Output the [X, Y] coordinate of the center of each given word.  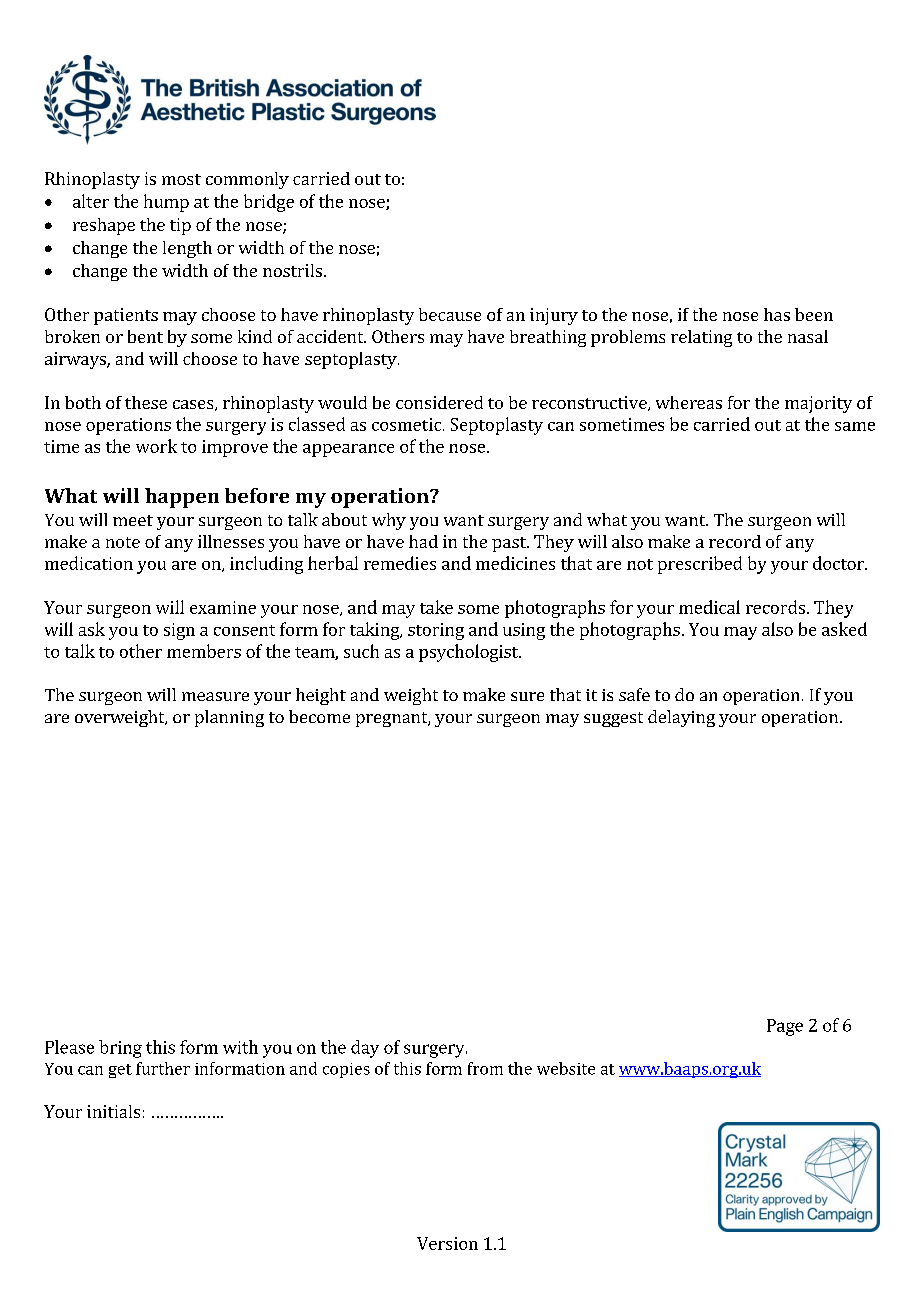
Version [447, 1243]
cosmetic [408, 424]
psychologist [470, 653]
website [566, 1068]
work [156, 446]
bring [120, 1049]
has [777, 314]
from [485, 1068]
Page [785, 1027]
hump [166, 203]
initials [113, 1111]
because [450, 314]
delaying [681, 718]
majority [818, 404]
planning [229, 718]
